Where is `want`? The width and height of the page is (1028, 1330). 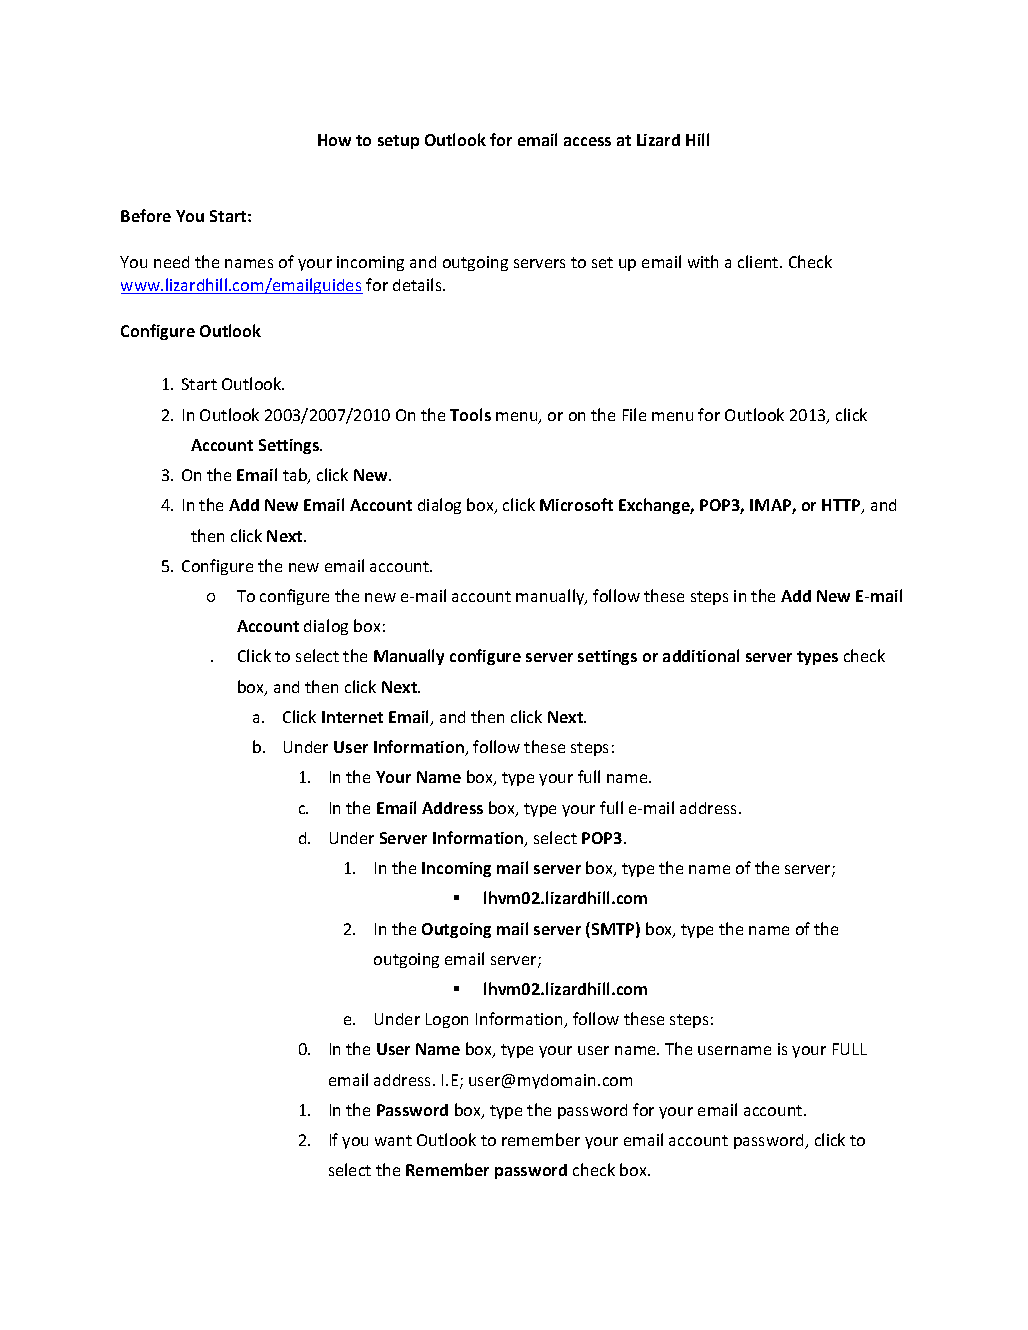 want is located at coordinates (393, 1140).
